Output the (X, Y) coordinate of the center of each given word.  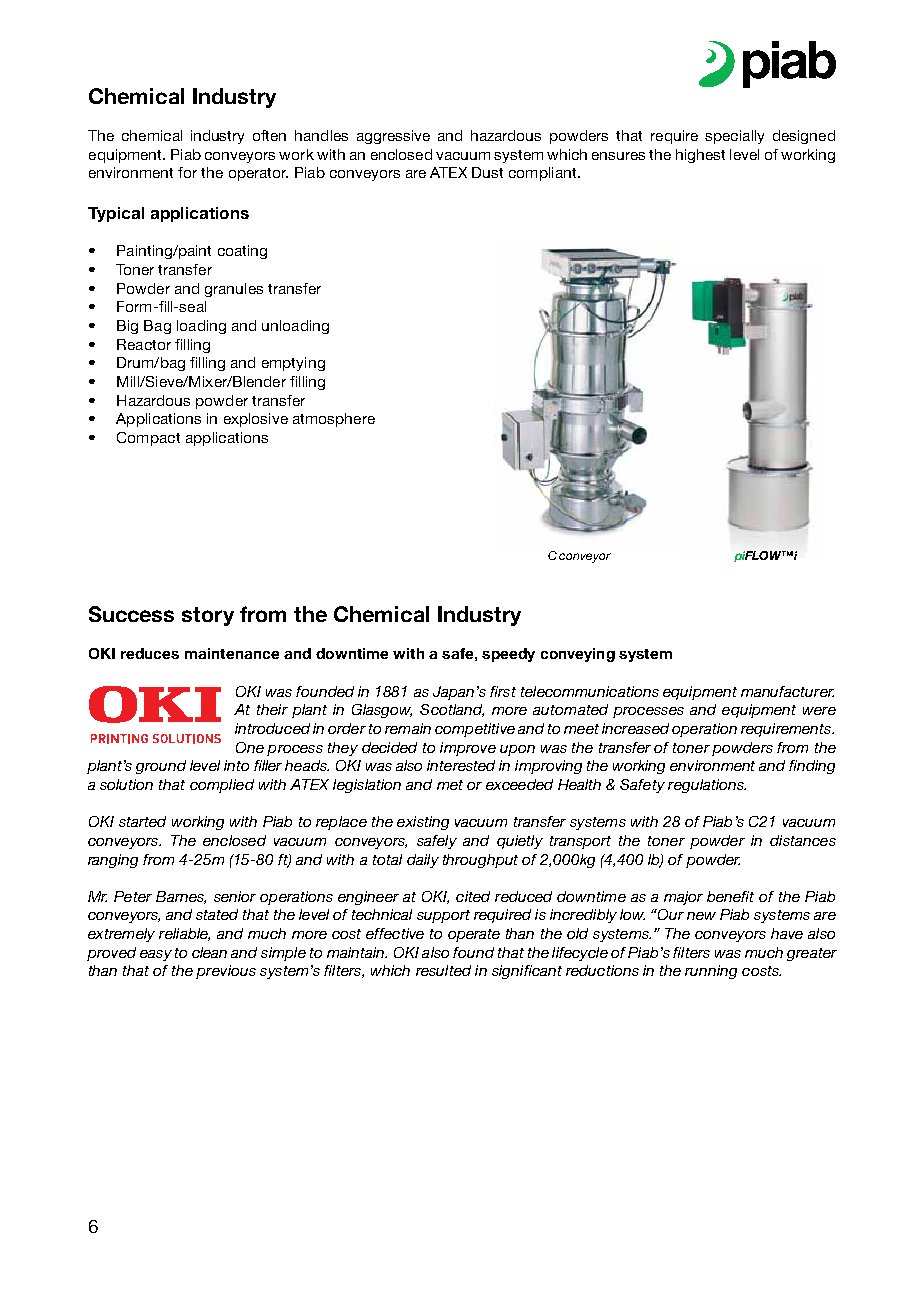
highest (700, 156)
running (711, 972)
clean (209, 952)
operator (258, 174)
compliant (544, 174)
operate (474, 935)
